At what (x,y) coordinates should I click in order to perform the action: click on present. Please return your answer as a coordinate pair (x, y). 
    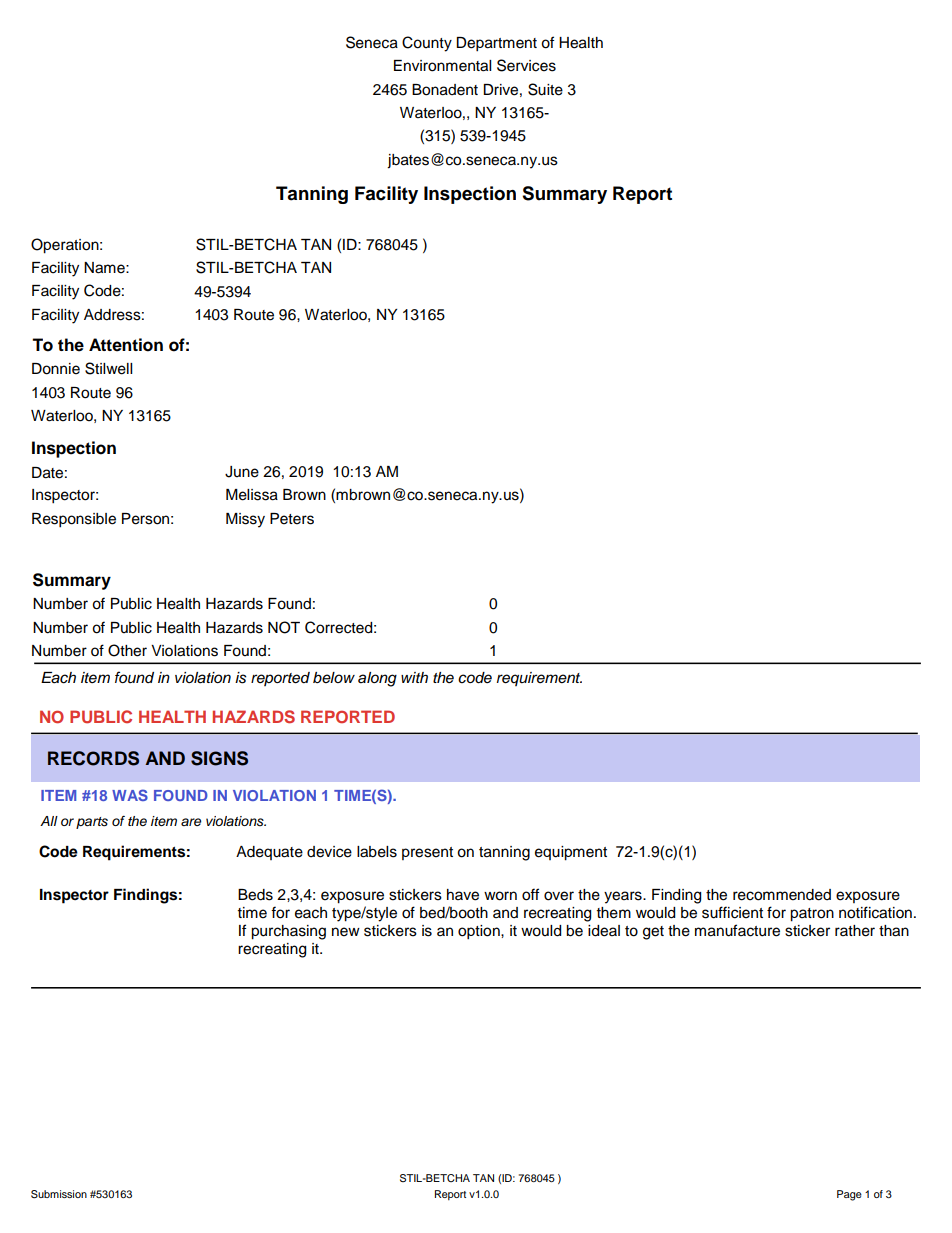
    Looking at the image, I should click on (427, 853).
